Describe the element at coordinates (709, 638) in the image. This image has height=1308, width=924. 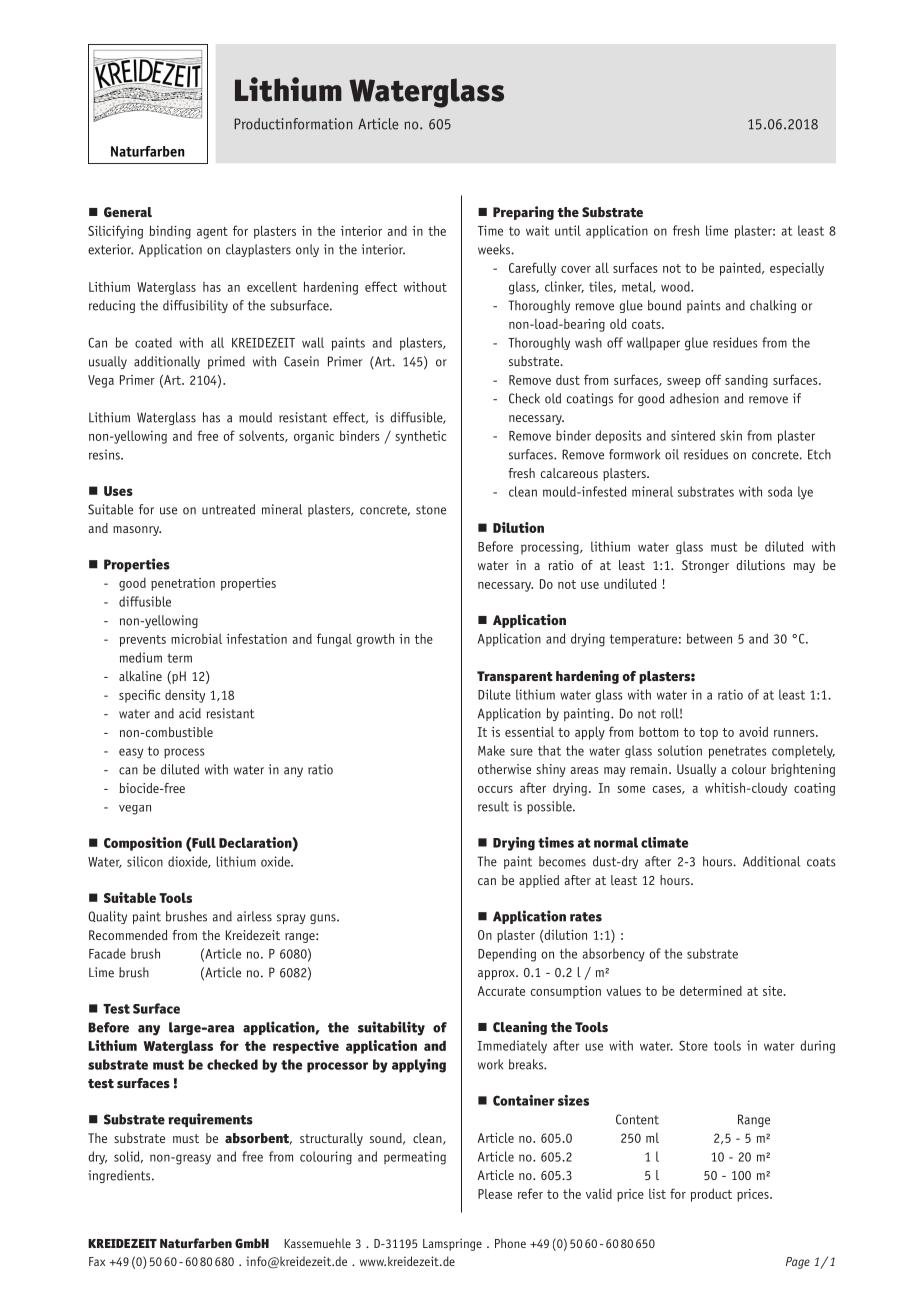
I see `between` at that location.
